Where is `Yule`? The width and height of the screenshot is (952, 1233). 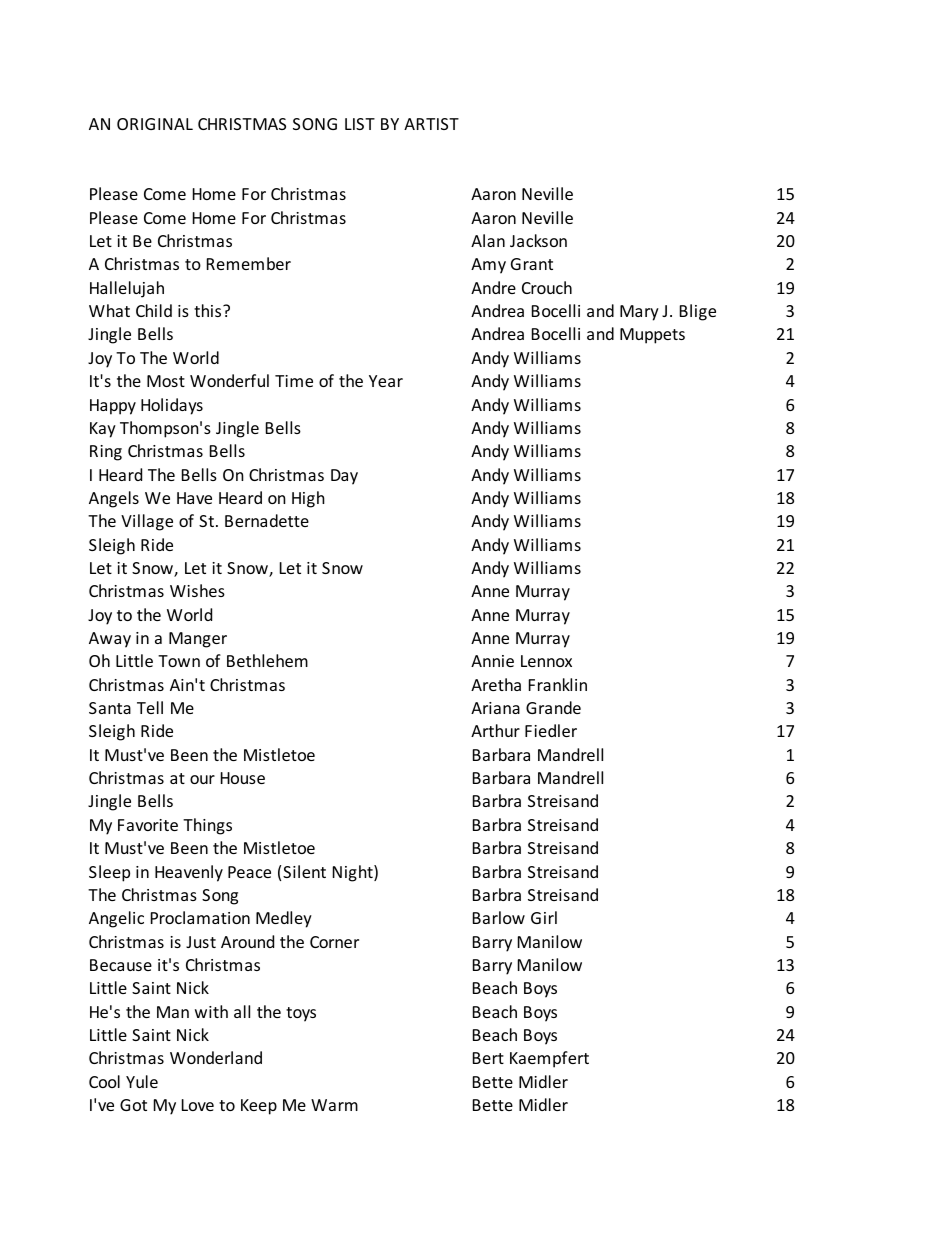 Yule is located at coordinates (142, 1081).
